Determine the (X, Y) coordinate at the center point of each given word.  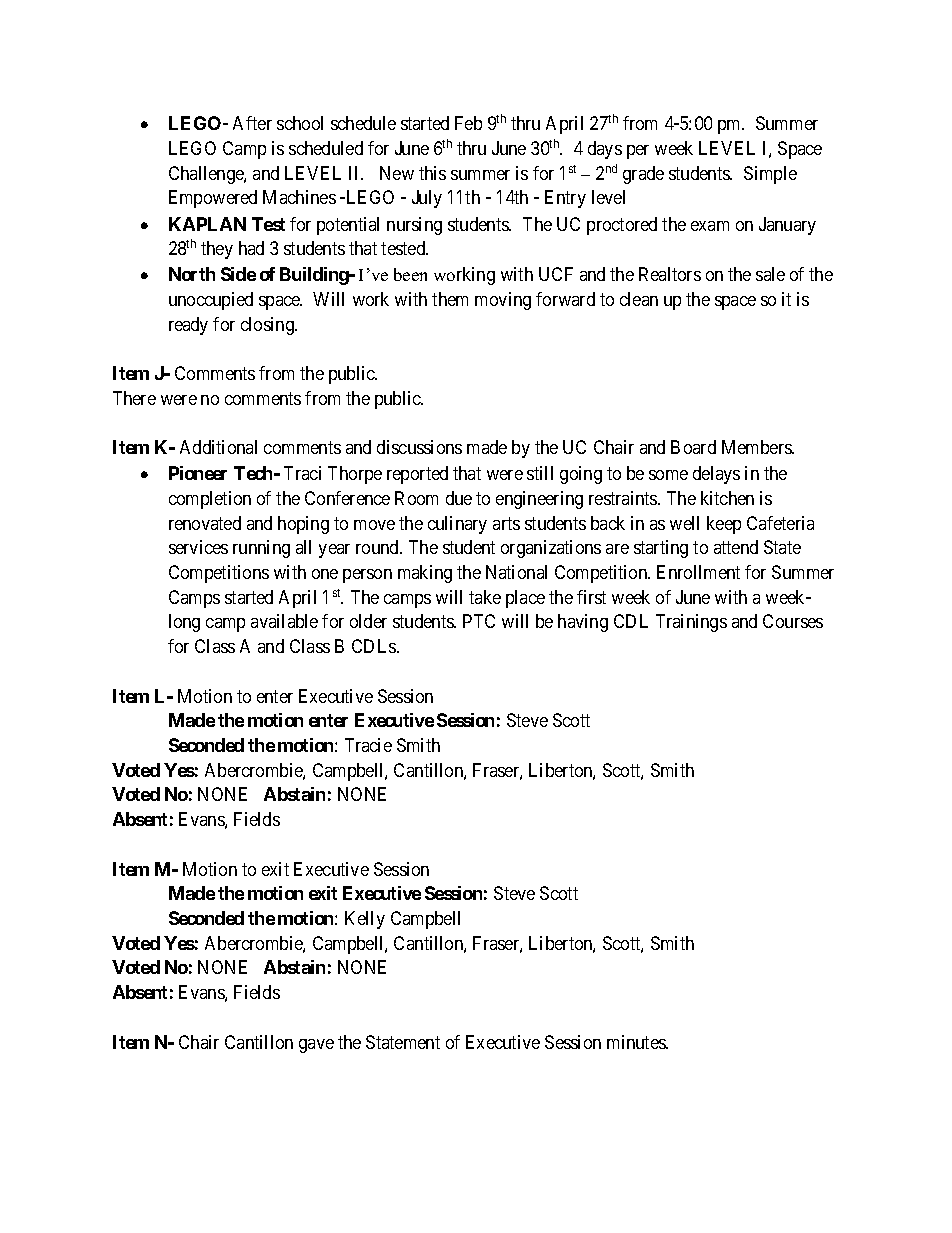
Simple (770, 175)
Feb (468, 123)
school (300, 123)
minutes (637, 1042)
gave (316, 1046)
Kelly (365, 920)
